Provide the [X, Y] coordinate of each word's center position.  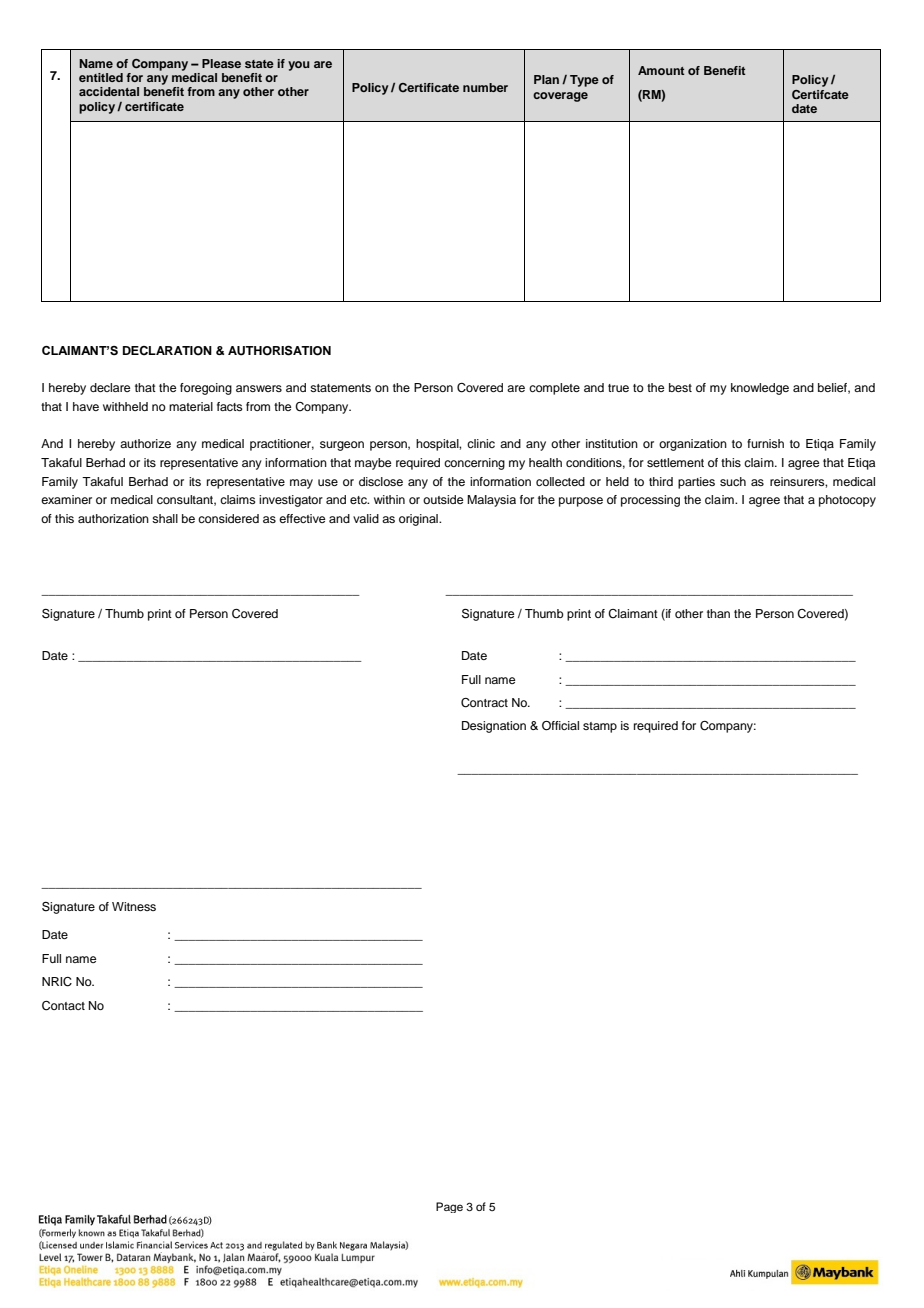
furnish [765, 443]
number [485, 87]
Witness [134, 906]
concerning [474, 464]
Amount [661, 70]
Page [449, 1207]
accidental [109, 91]
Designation [494, 727]
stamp [600, 727]
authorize [145, 443]
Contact [63, 1006]
